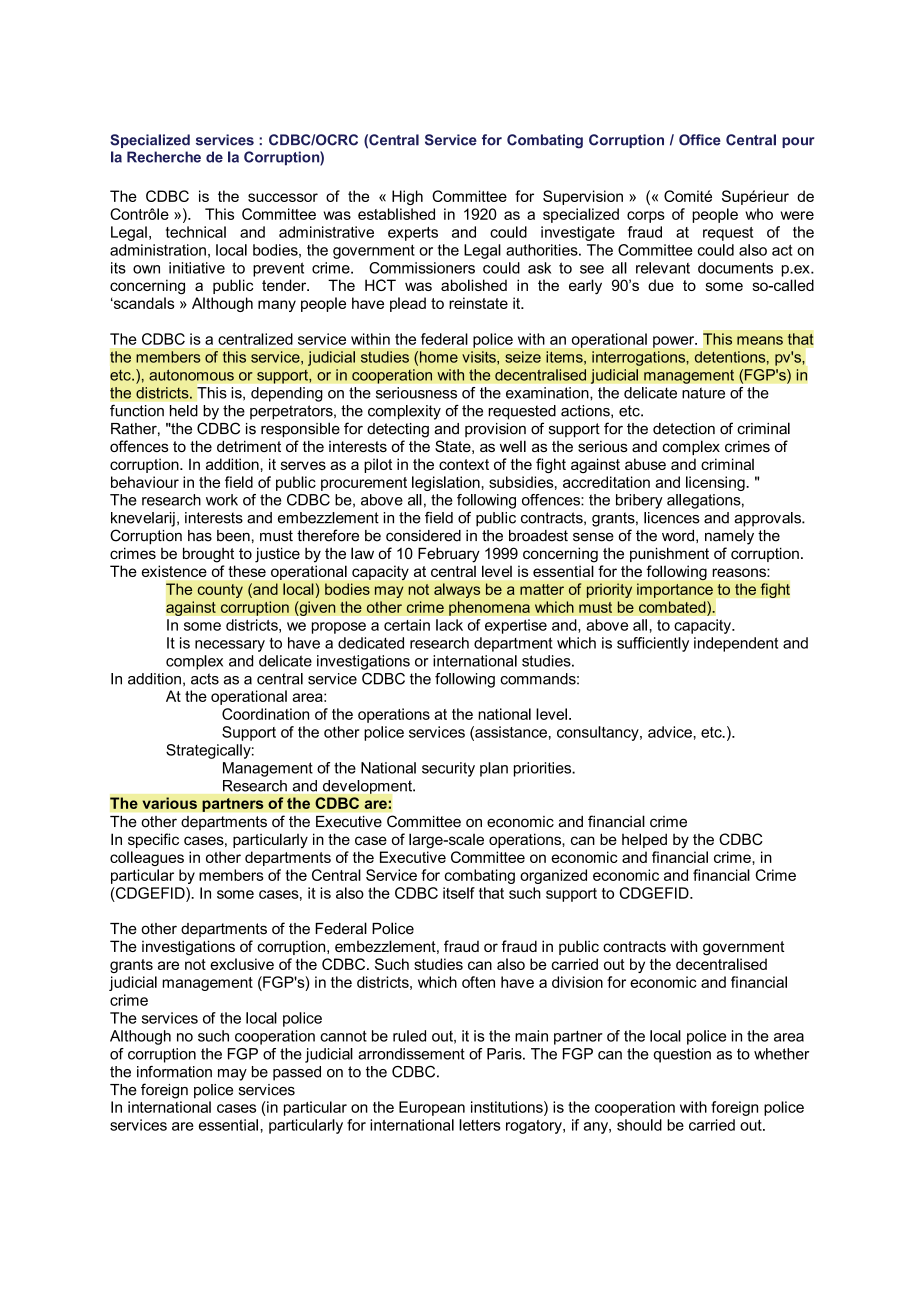 The height and width of the screenshot is (1308, 924). What do you see at coordinates (222, 500) in the screenshot?
I see `work` at bounding box center [222, 500].
